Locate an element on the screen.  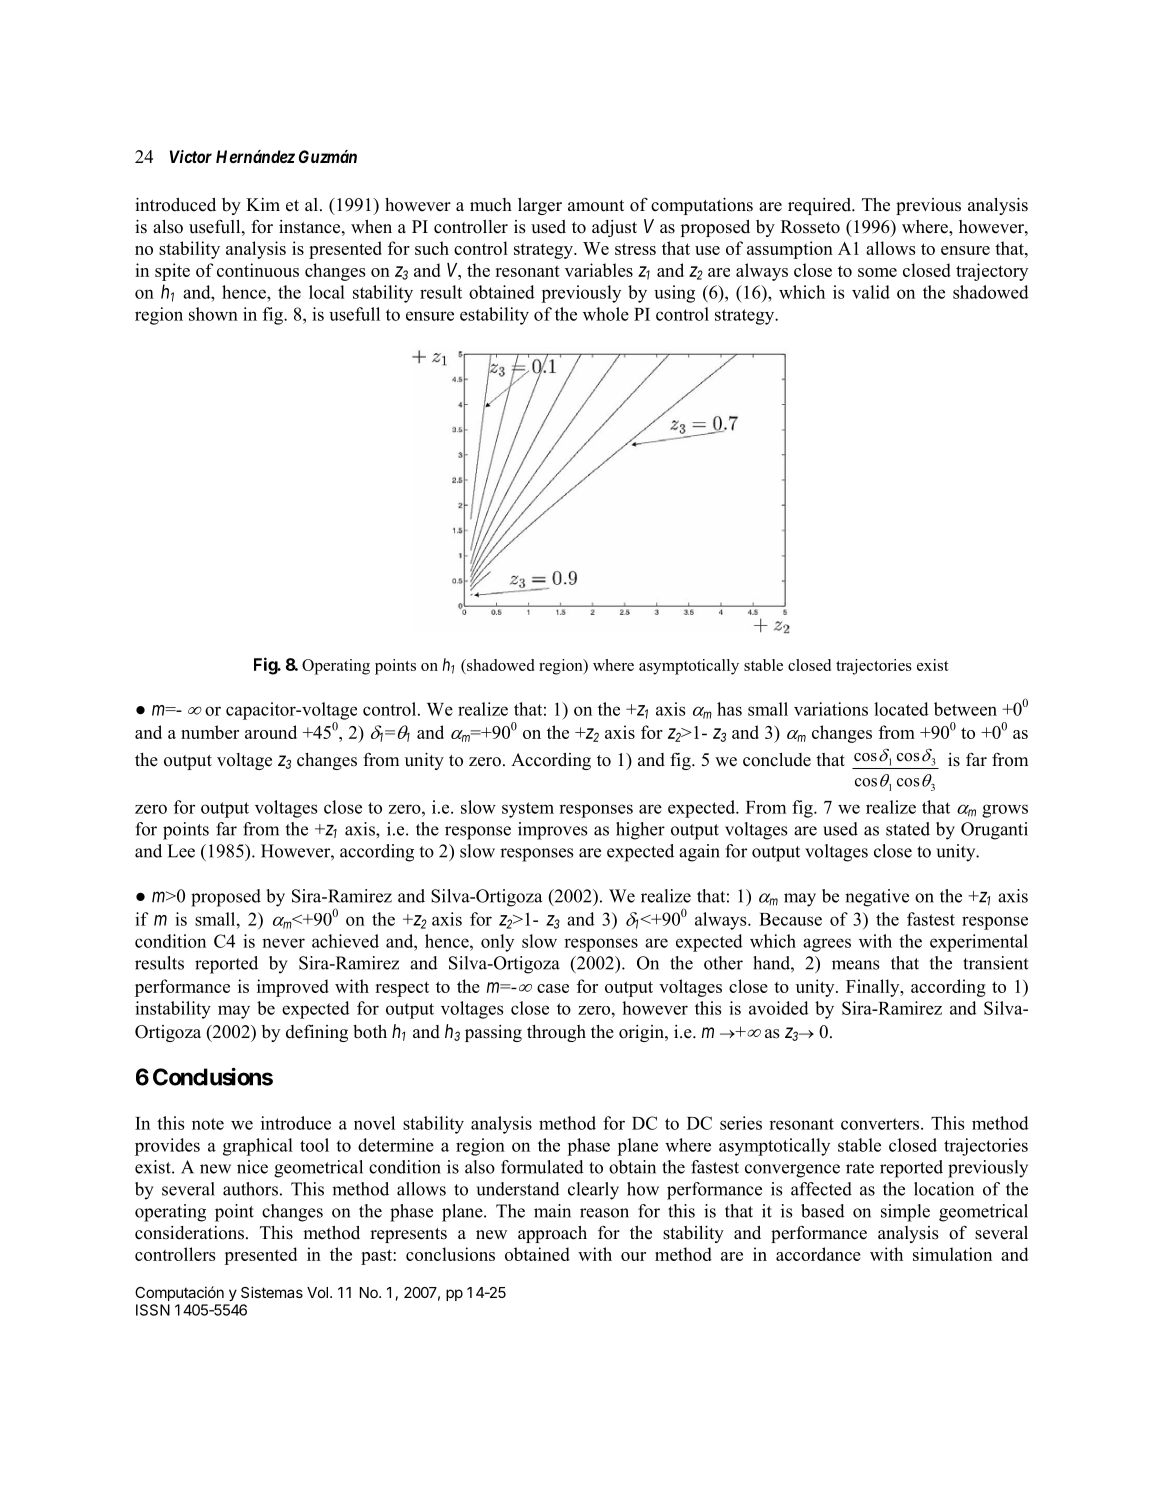
improved is located at coordinates (293, 988).
